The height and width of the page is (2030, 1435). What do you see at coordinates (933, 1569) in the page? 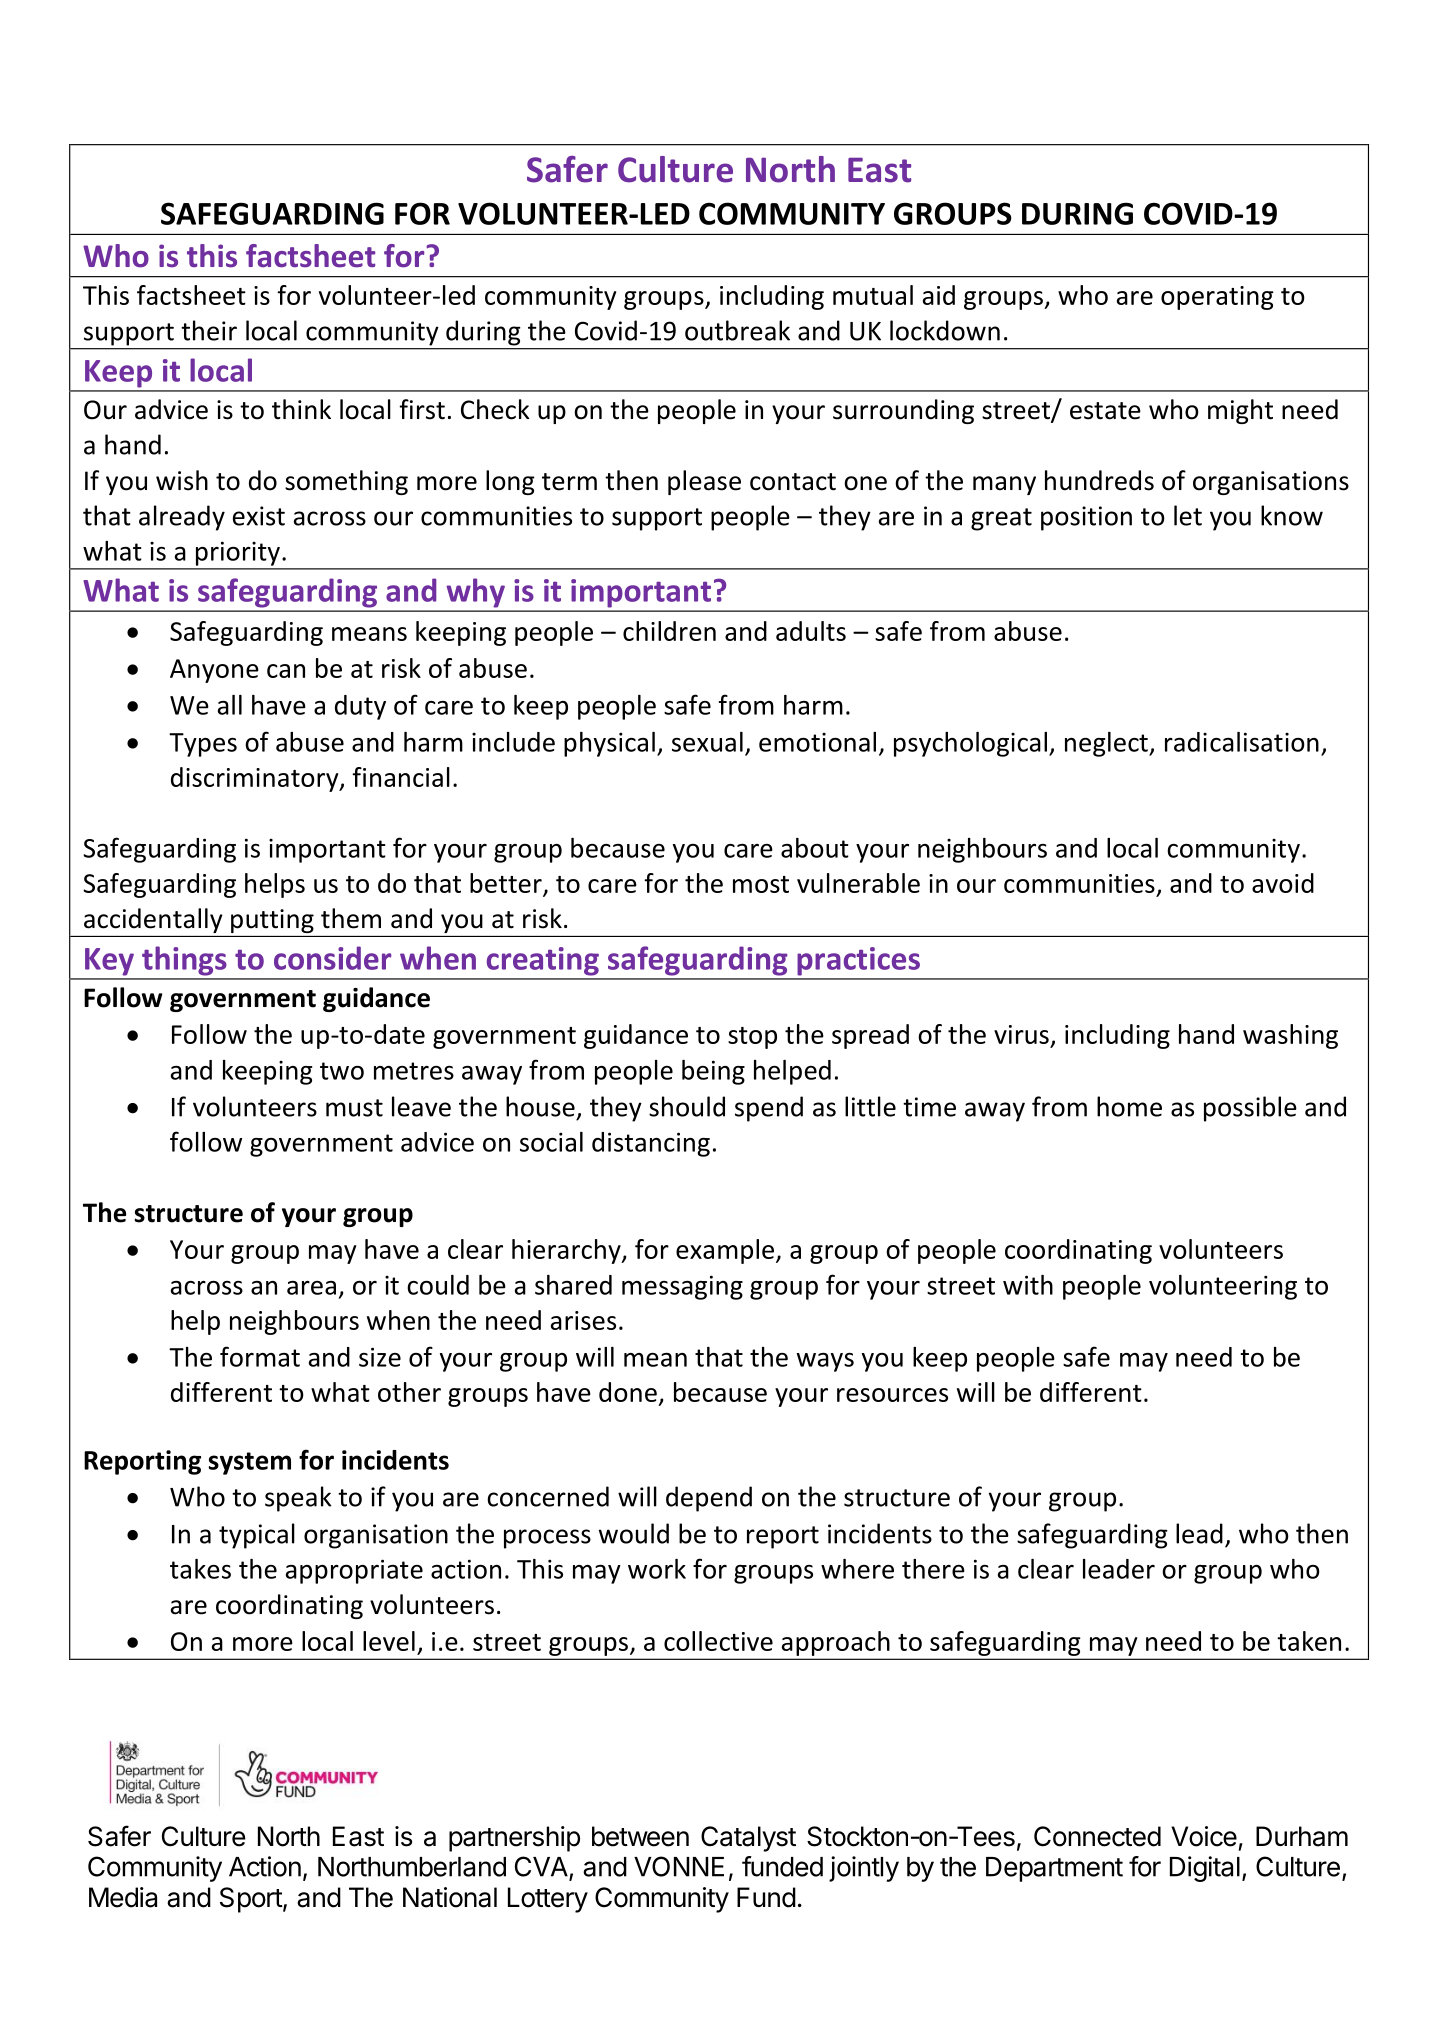
I see `there` at bounding box center [933, 1569].
